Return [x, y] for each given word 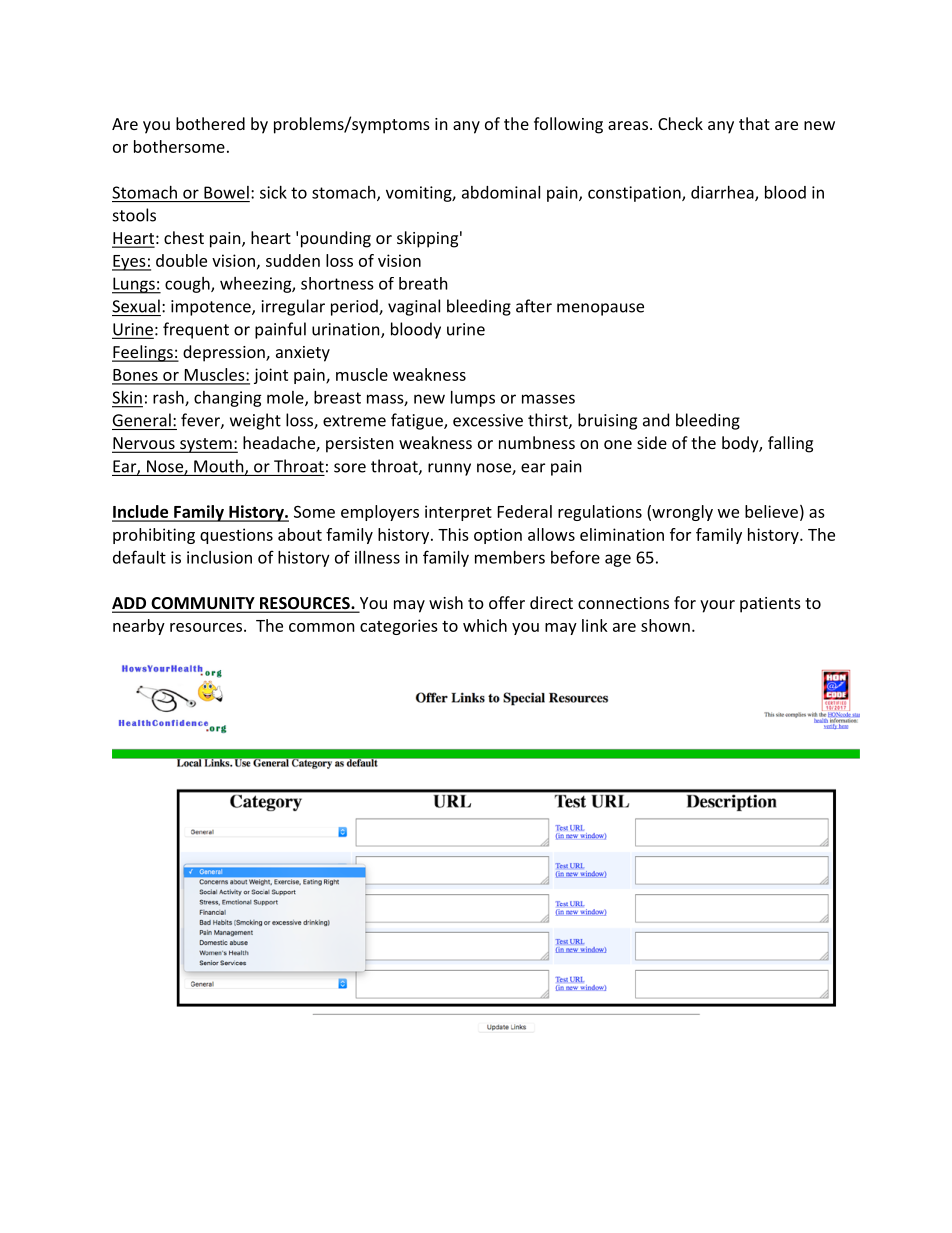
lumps [473, 399]
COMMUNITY [203, 604]
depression [225, 353]
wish [446, 602]
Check [680, 123]
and [656, 420]
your [717, 606]
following [568, 125]
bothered [210, 123]
